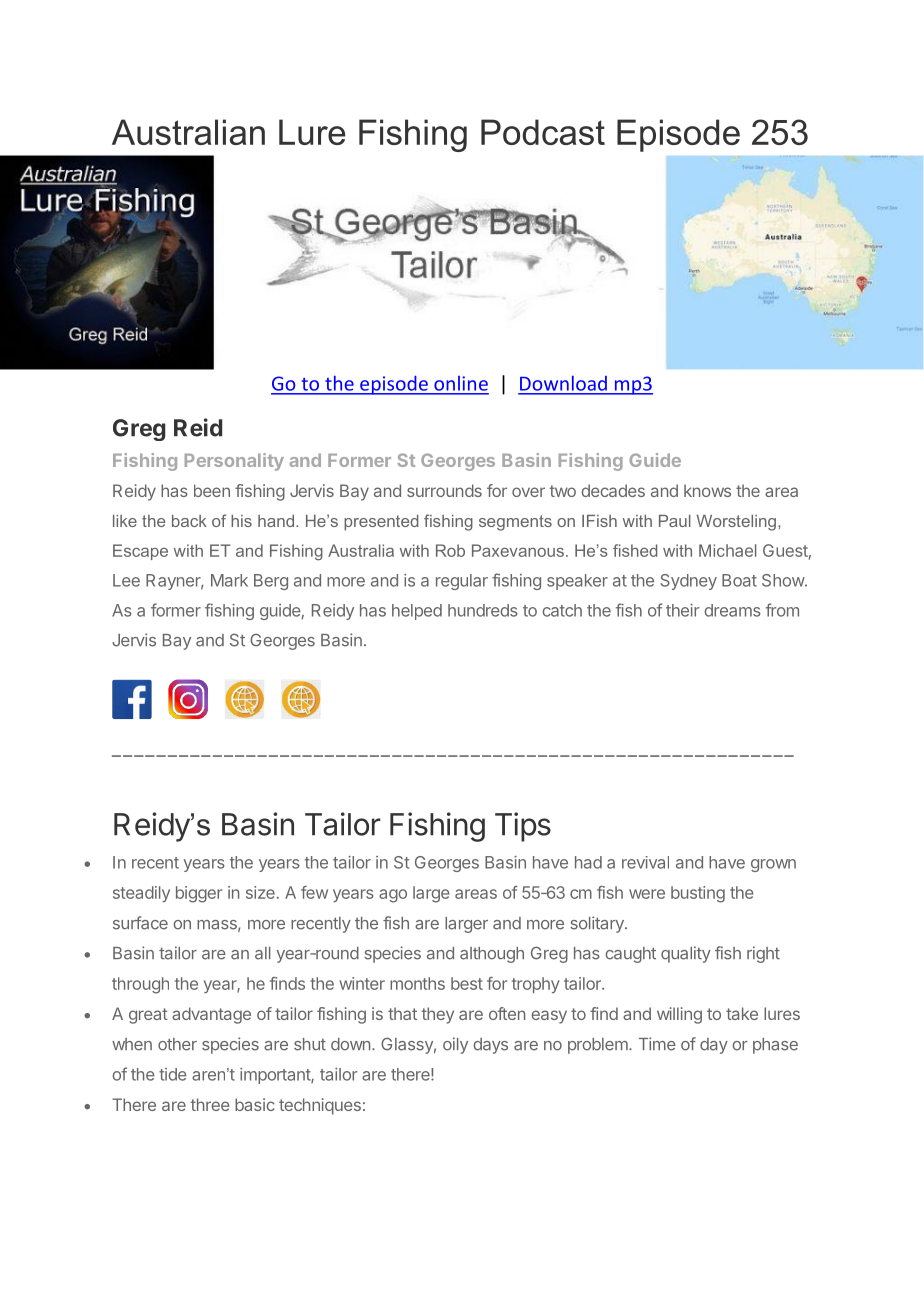 Image resolution: width=924 pixels, height=1308 pixels. Describe the element at coordinates (707, 490) in the page. I see `knows` at that location.
